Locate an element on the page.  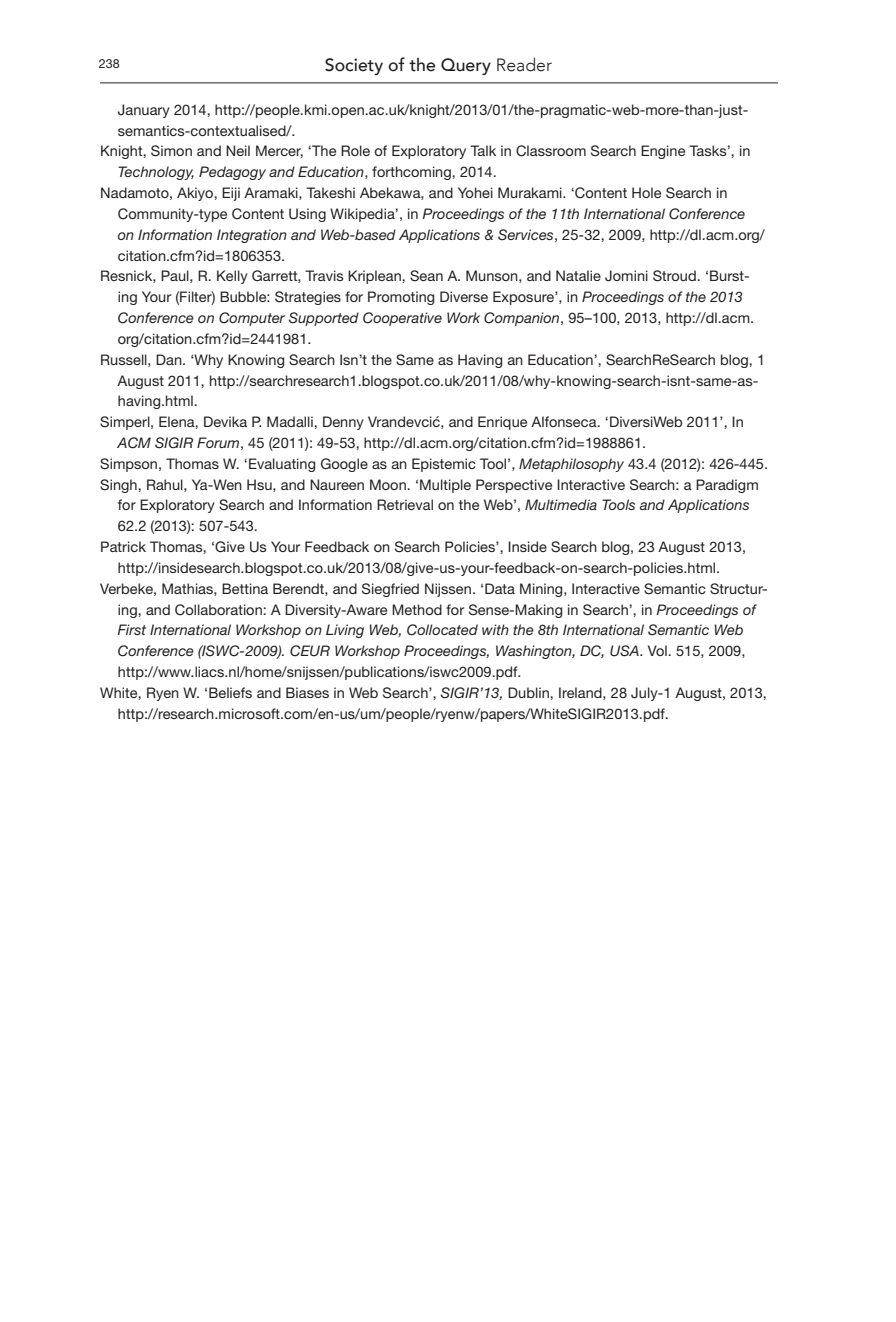
Beliefs is located at coordinates (230, 692).
